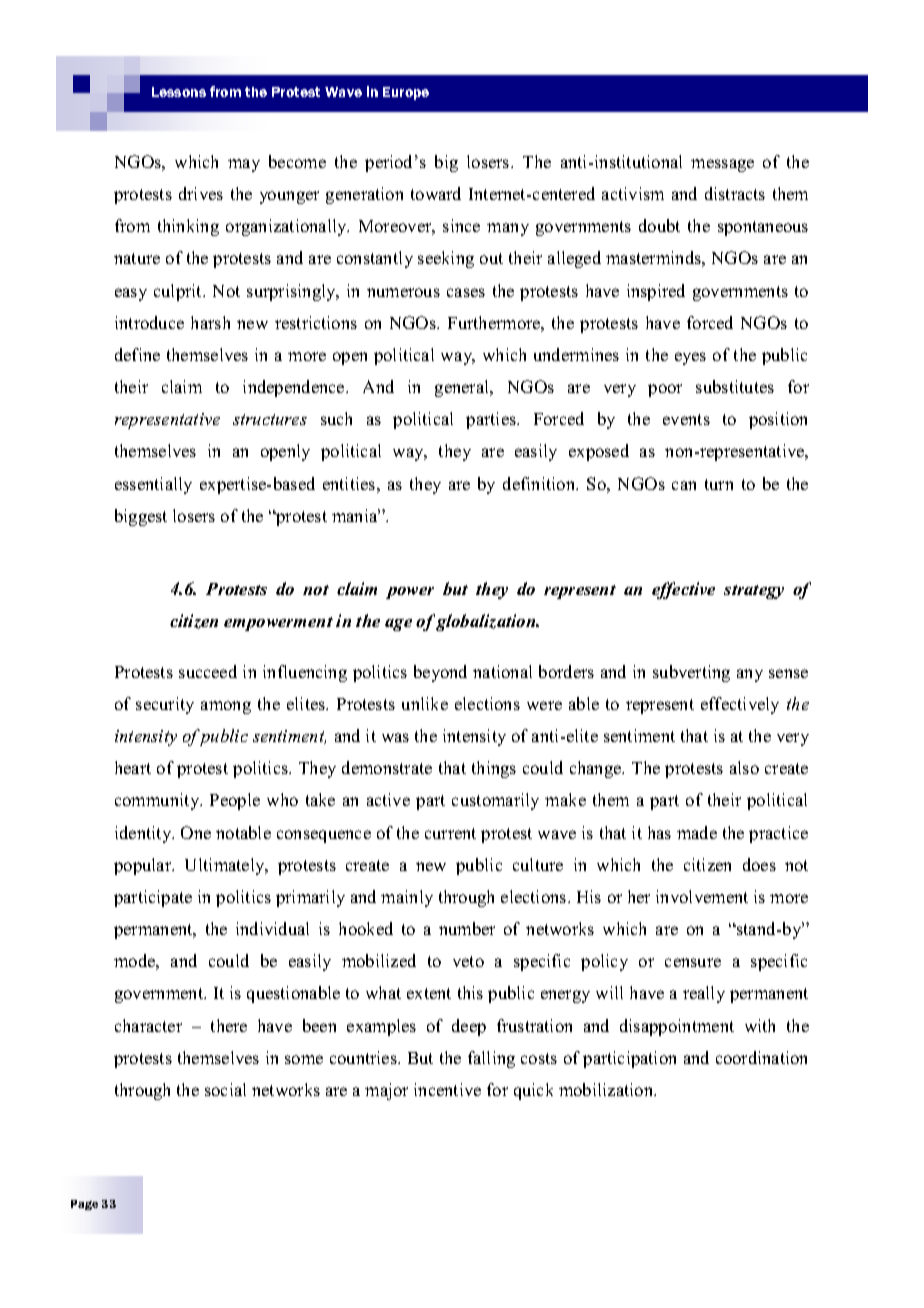  I want to click on Page, so click(84, 1205).
